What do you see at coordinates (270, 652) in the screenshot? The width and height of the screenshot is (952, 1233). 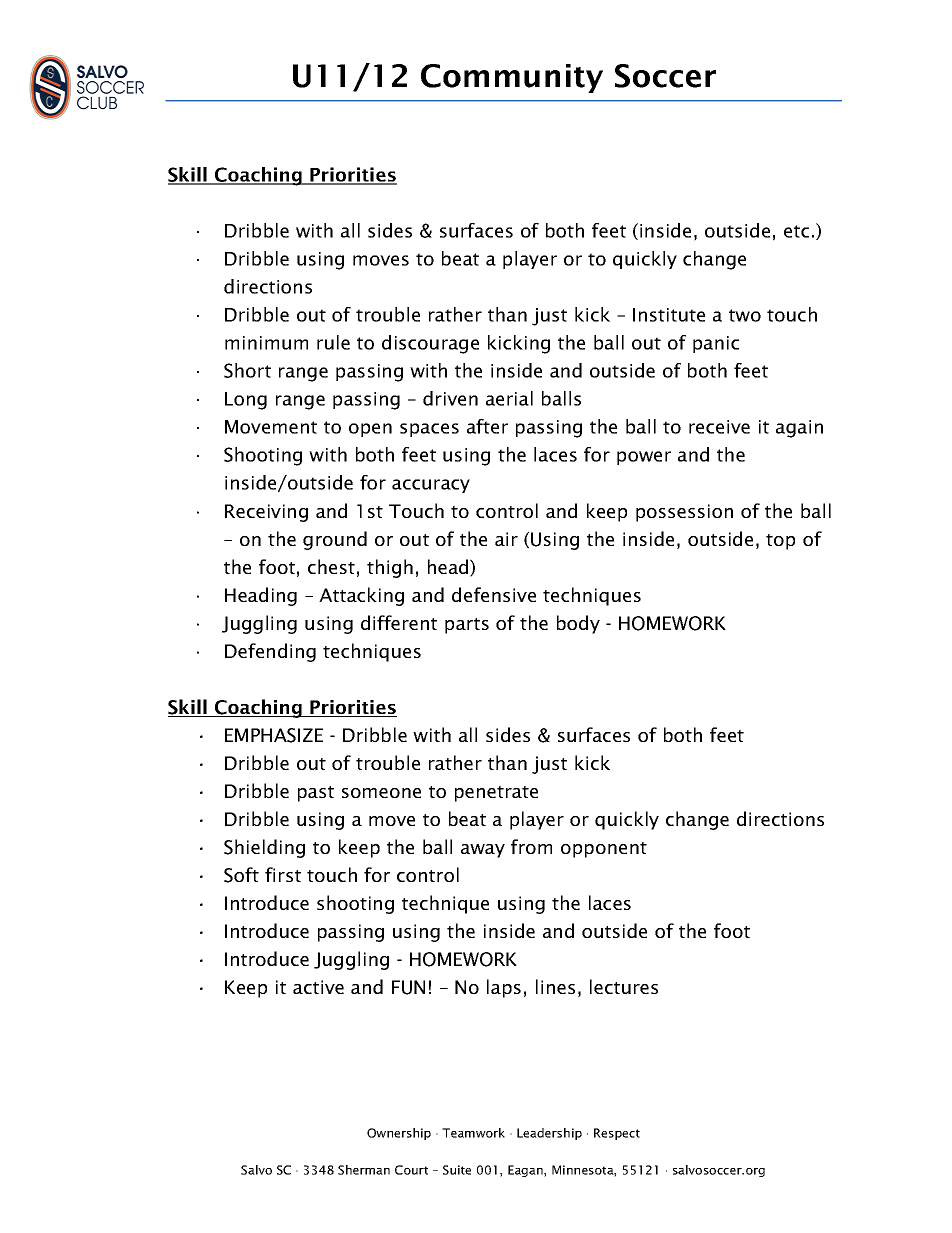 I see `Defending` at bounding box center [270, 652].
